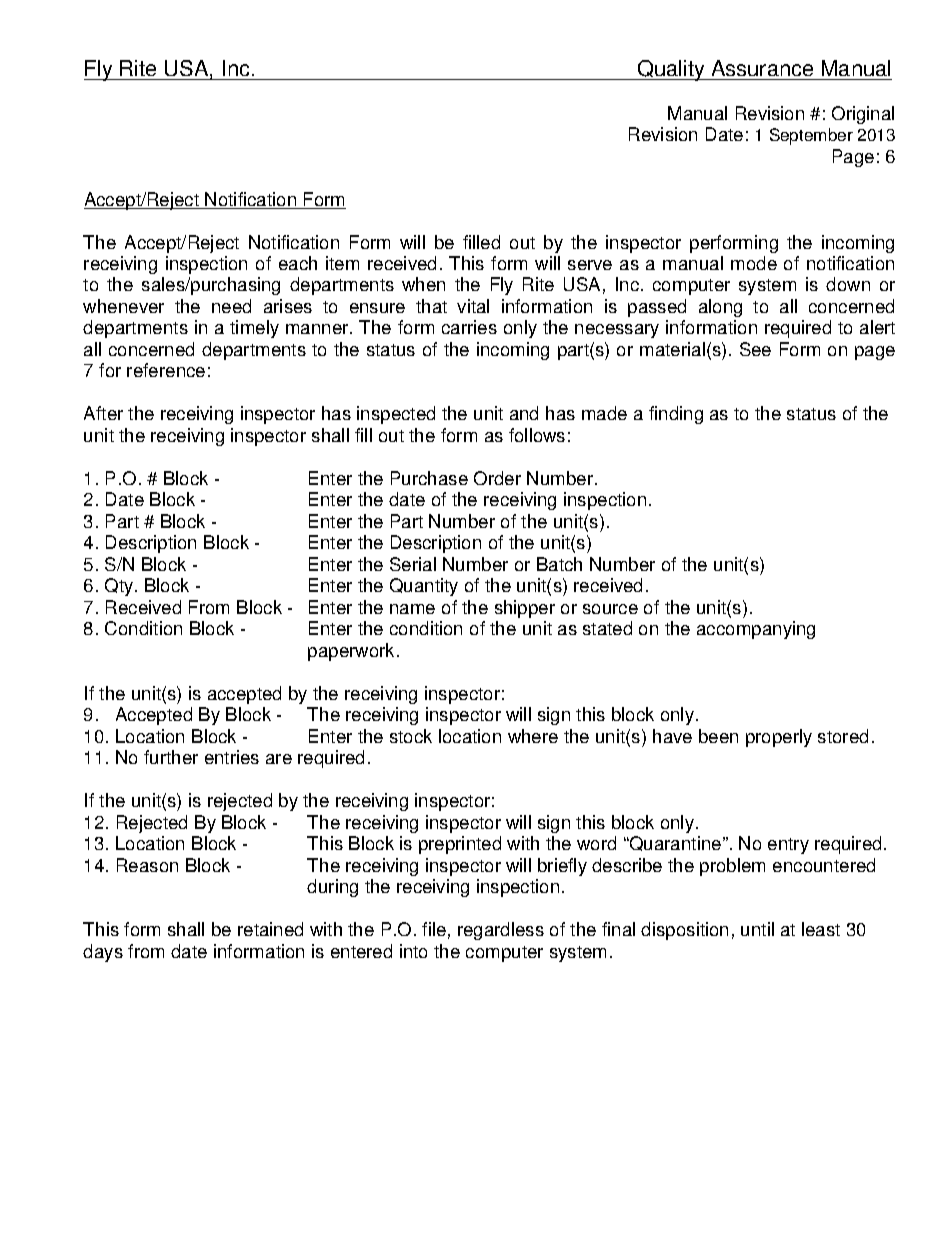  I want to click on retained, so click(270, 929).
